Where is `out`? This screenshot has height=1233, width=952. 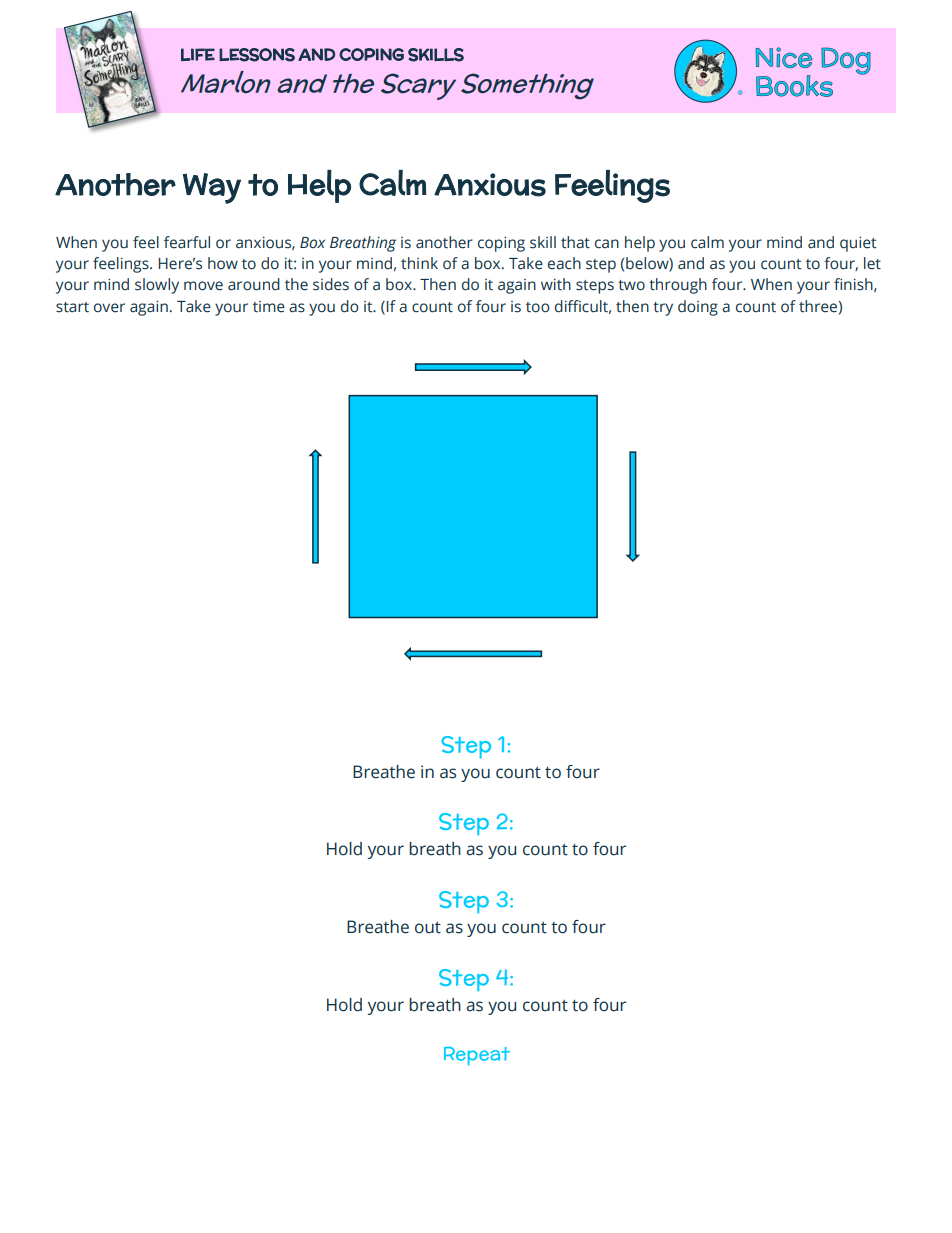 out is located at coordinates (428, 928).
